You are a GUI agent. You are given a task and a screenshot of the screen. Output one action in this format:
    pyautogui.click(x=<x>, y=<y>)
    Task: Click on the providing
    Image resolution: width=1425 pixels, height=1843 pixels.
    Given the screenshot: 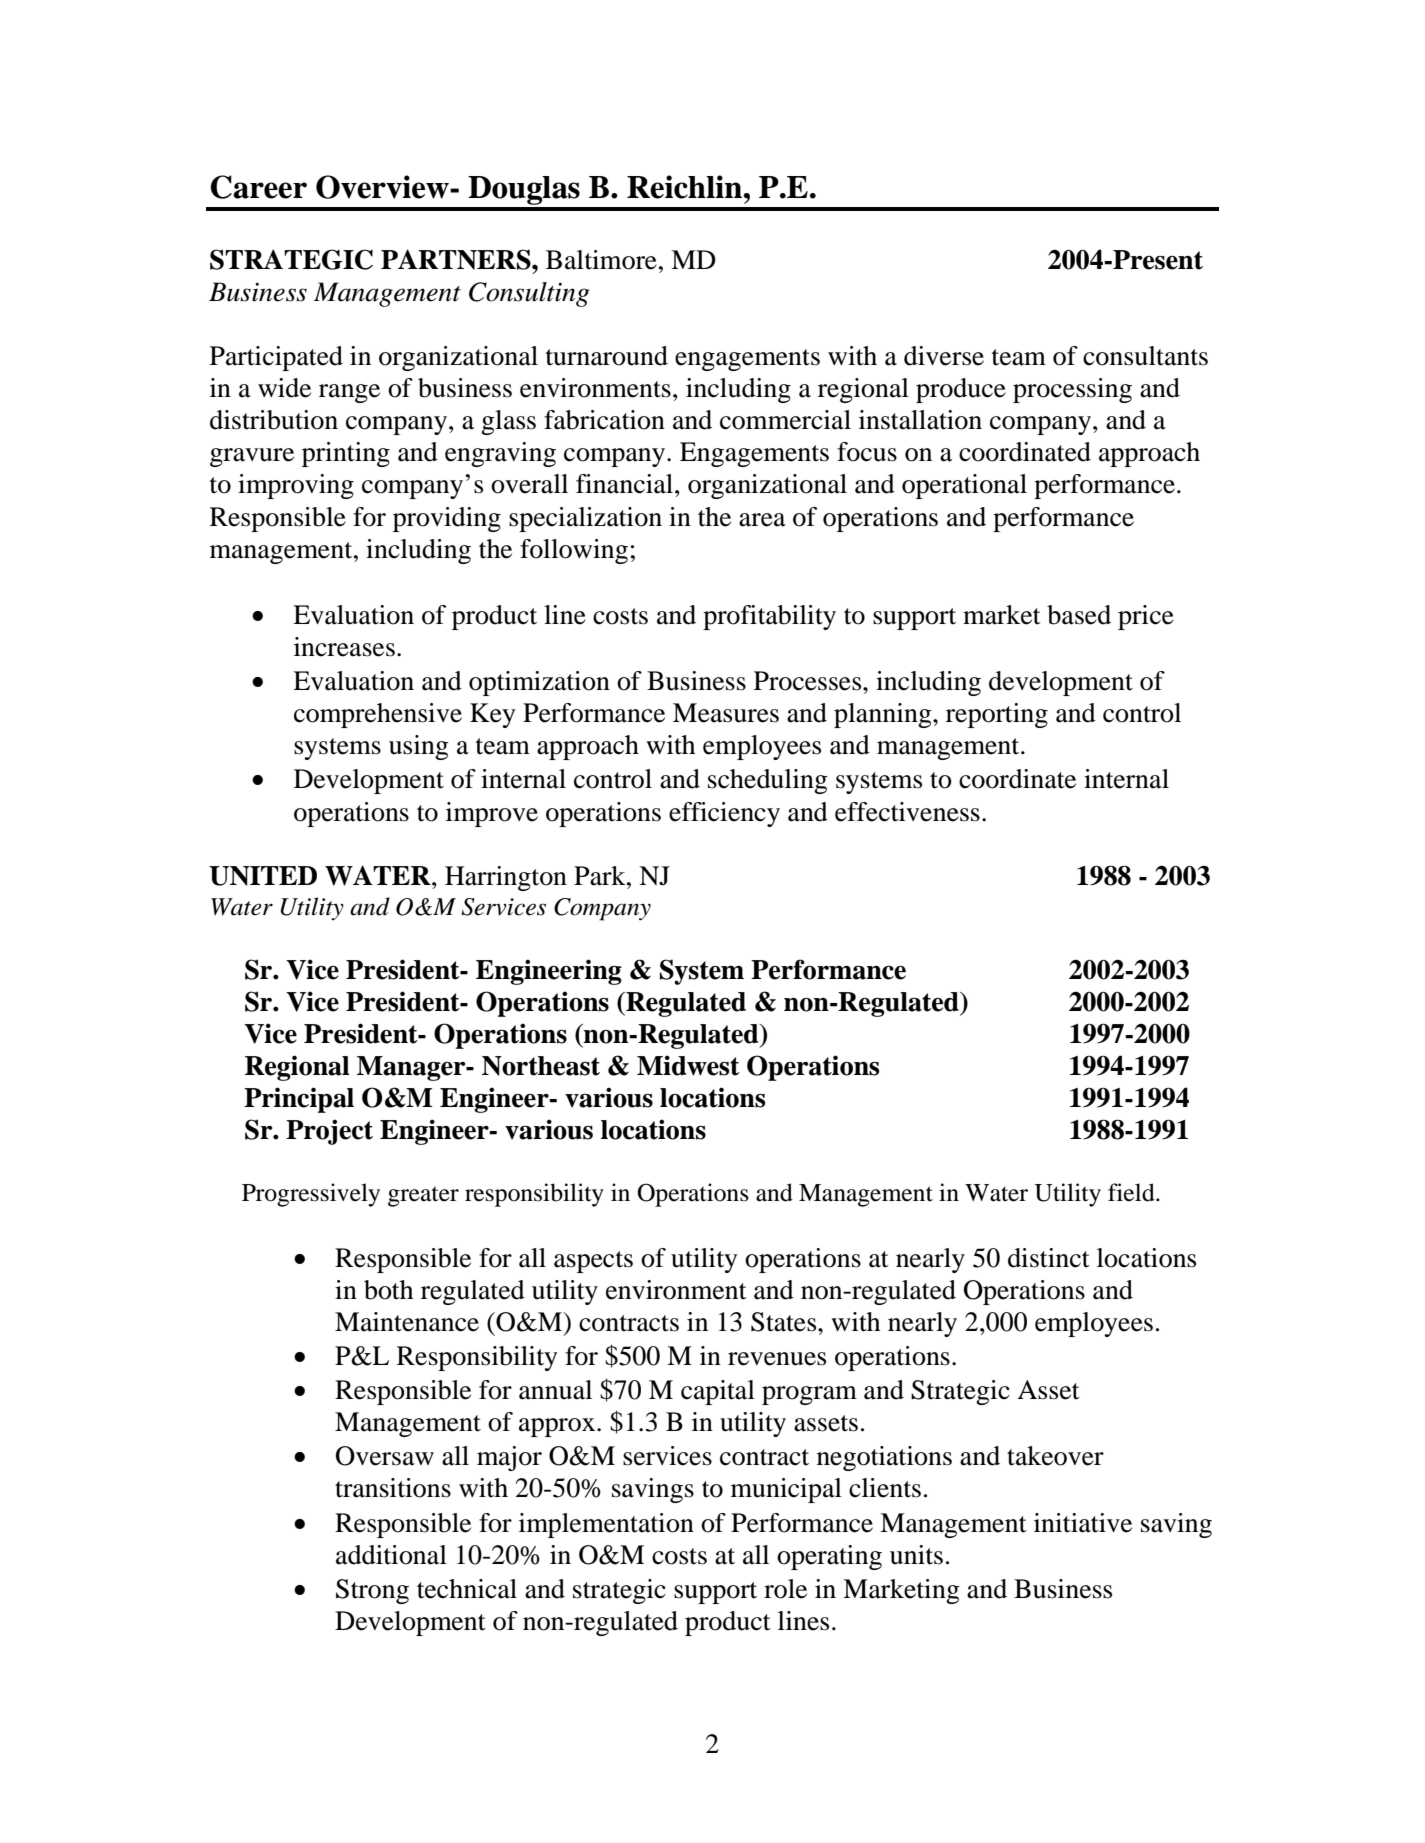 What is the action you would take?
    pyautogui.click(x=447, y=519)
